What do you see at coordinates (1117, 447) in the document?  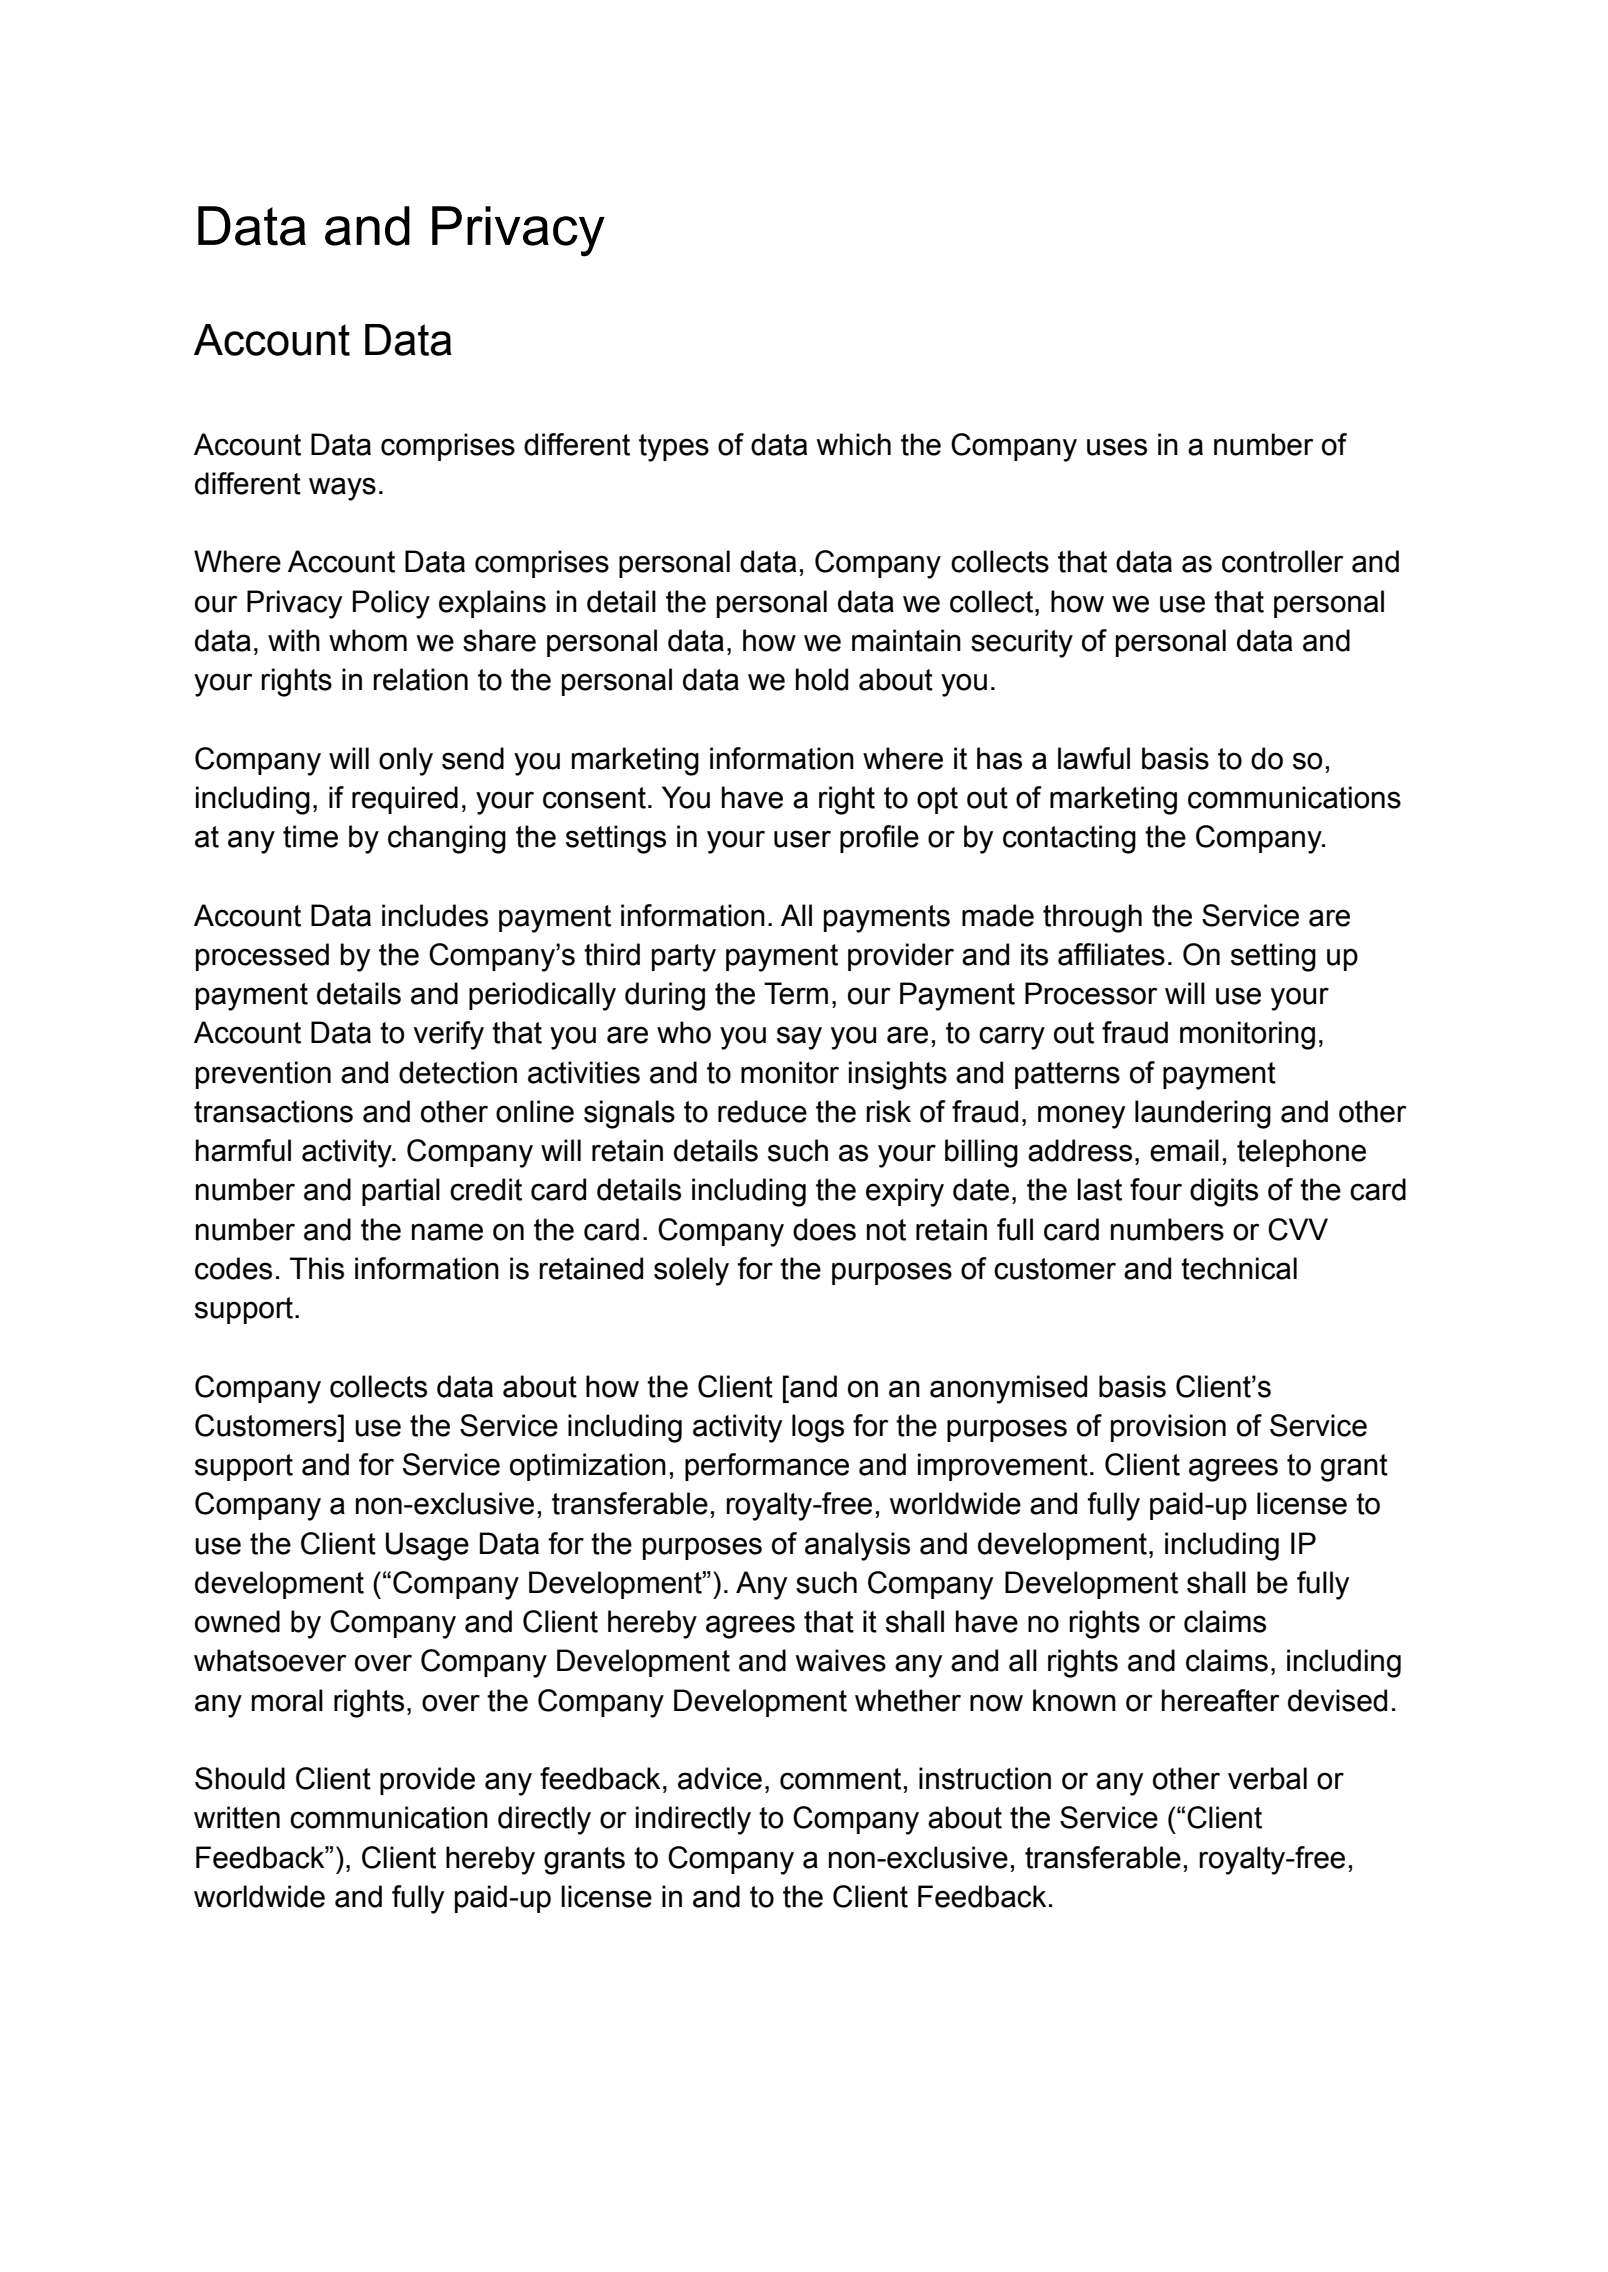 I see `uses` at bounding box center [1117, 447].
